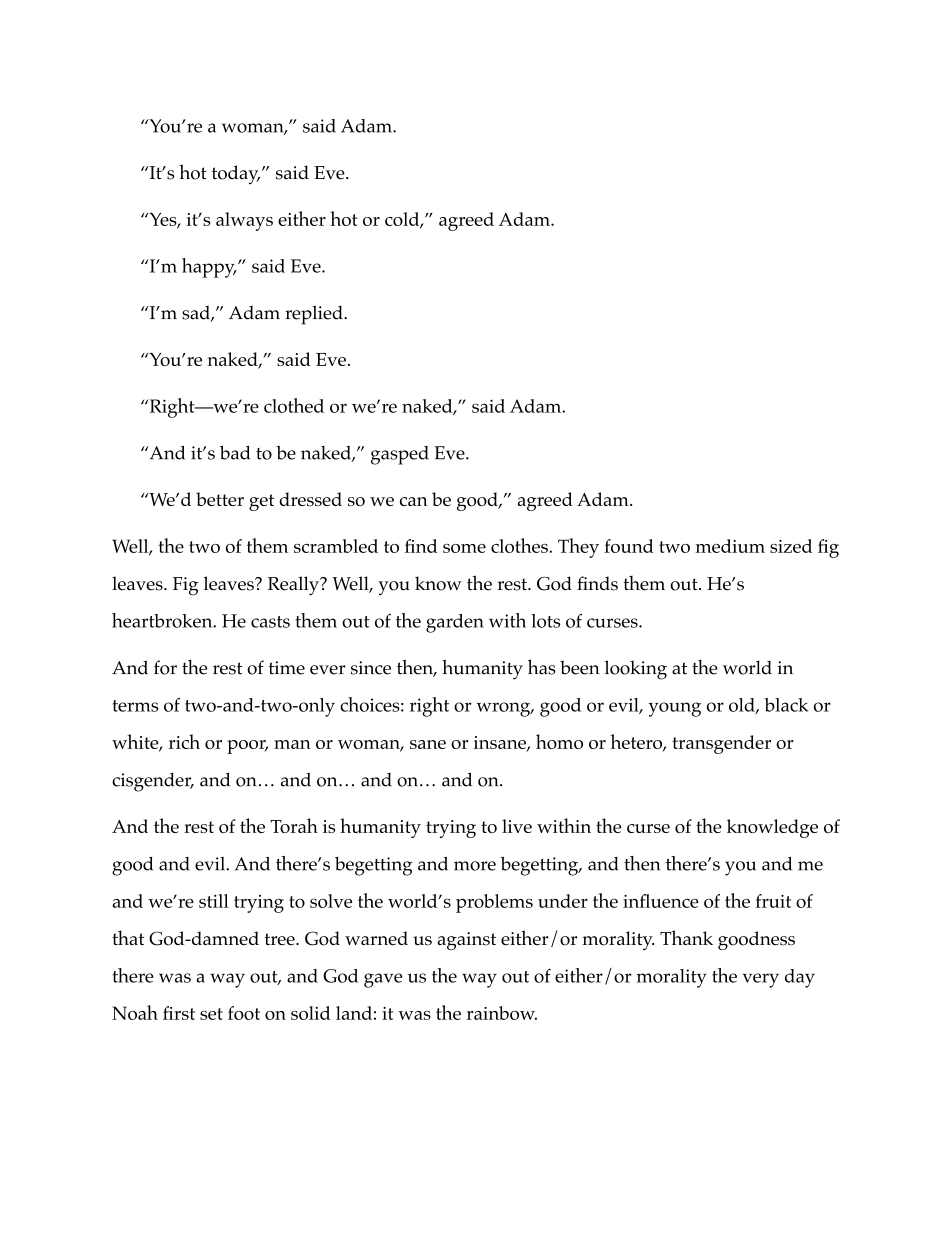 This screenshot has height=1233, width=952. I want to click on always, so click(244, 221).
